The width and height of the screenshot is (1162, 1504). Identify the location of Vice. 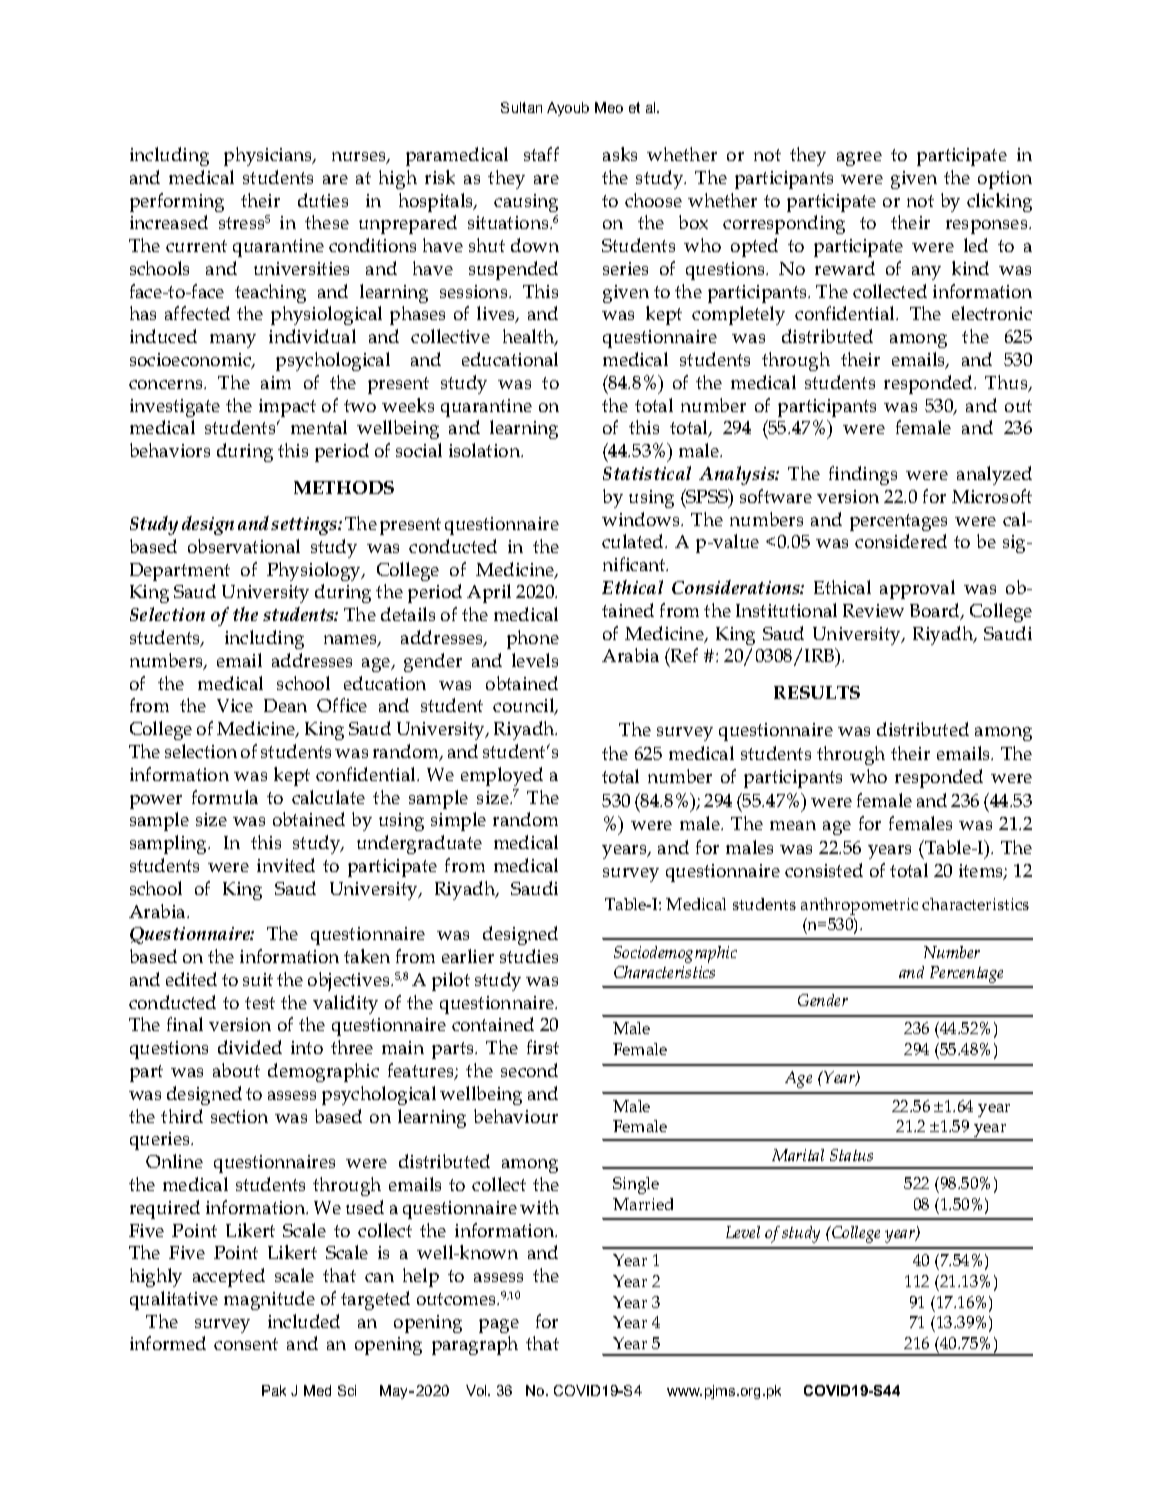
(235, 705).
